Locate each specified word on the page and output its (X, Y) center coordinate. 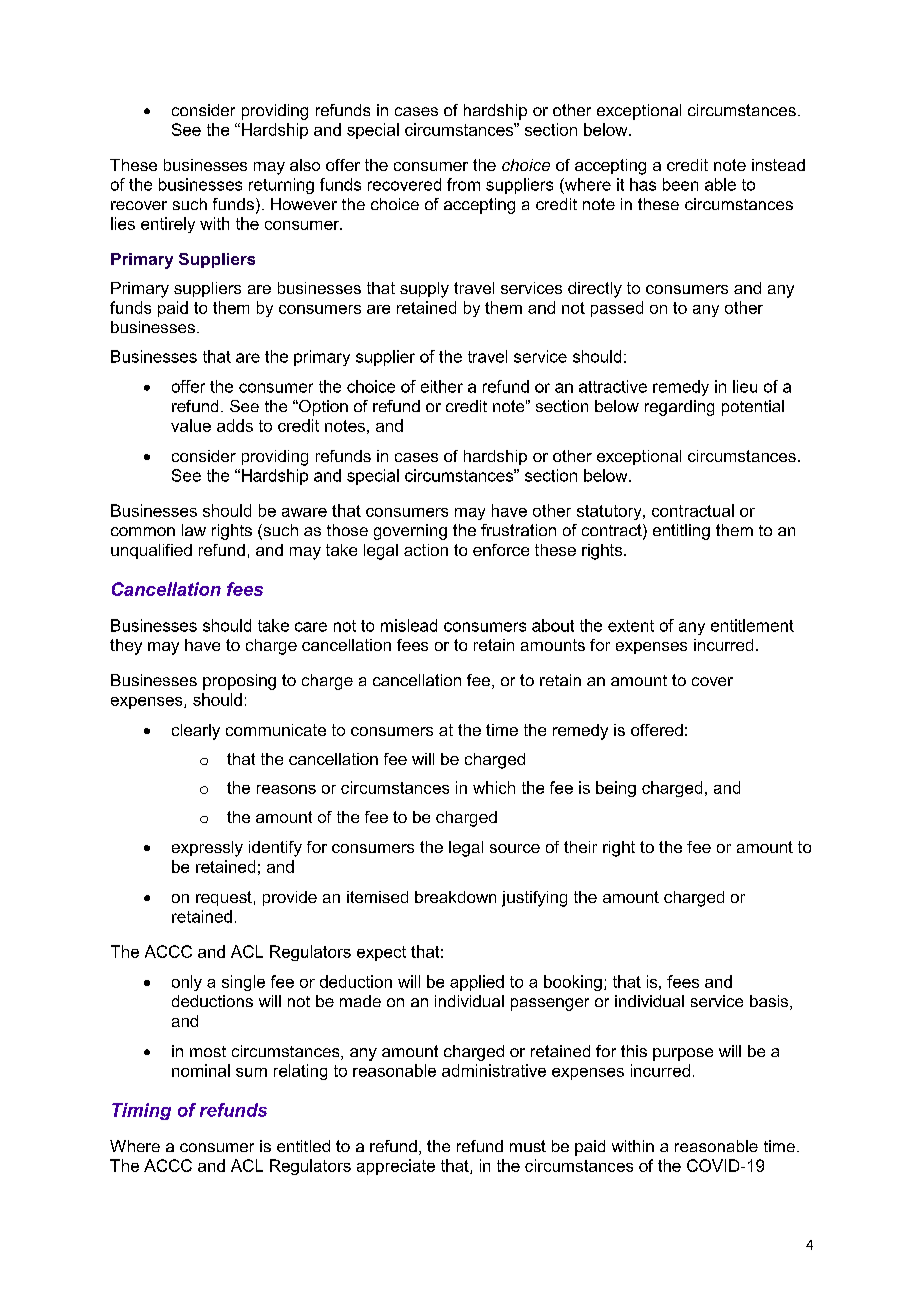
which (494, 787)
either (442, 386)
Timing (141, 1111)
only (187, 983)
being (616, 789)
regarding (679, 408)
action (426, 550)
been (680, 184)
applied (477, 983)
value (191, 425)
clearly (196, 732)
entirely (168, 225)
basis (770, 1002)
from (463, 184)
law (194, 530)
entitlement (752, 625)
